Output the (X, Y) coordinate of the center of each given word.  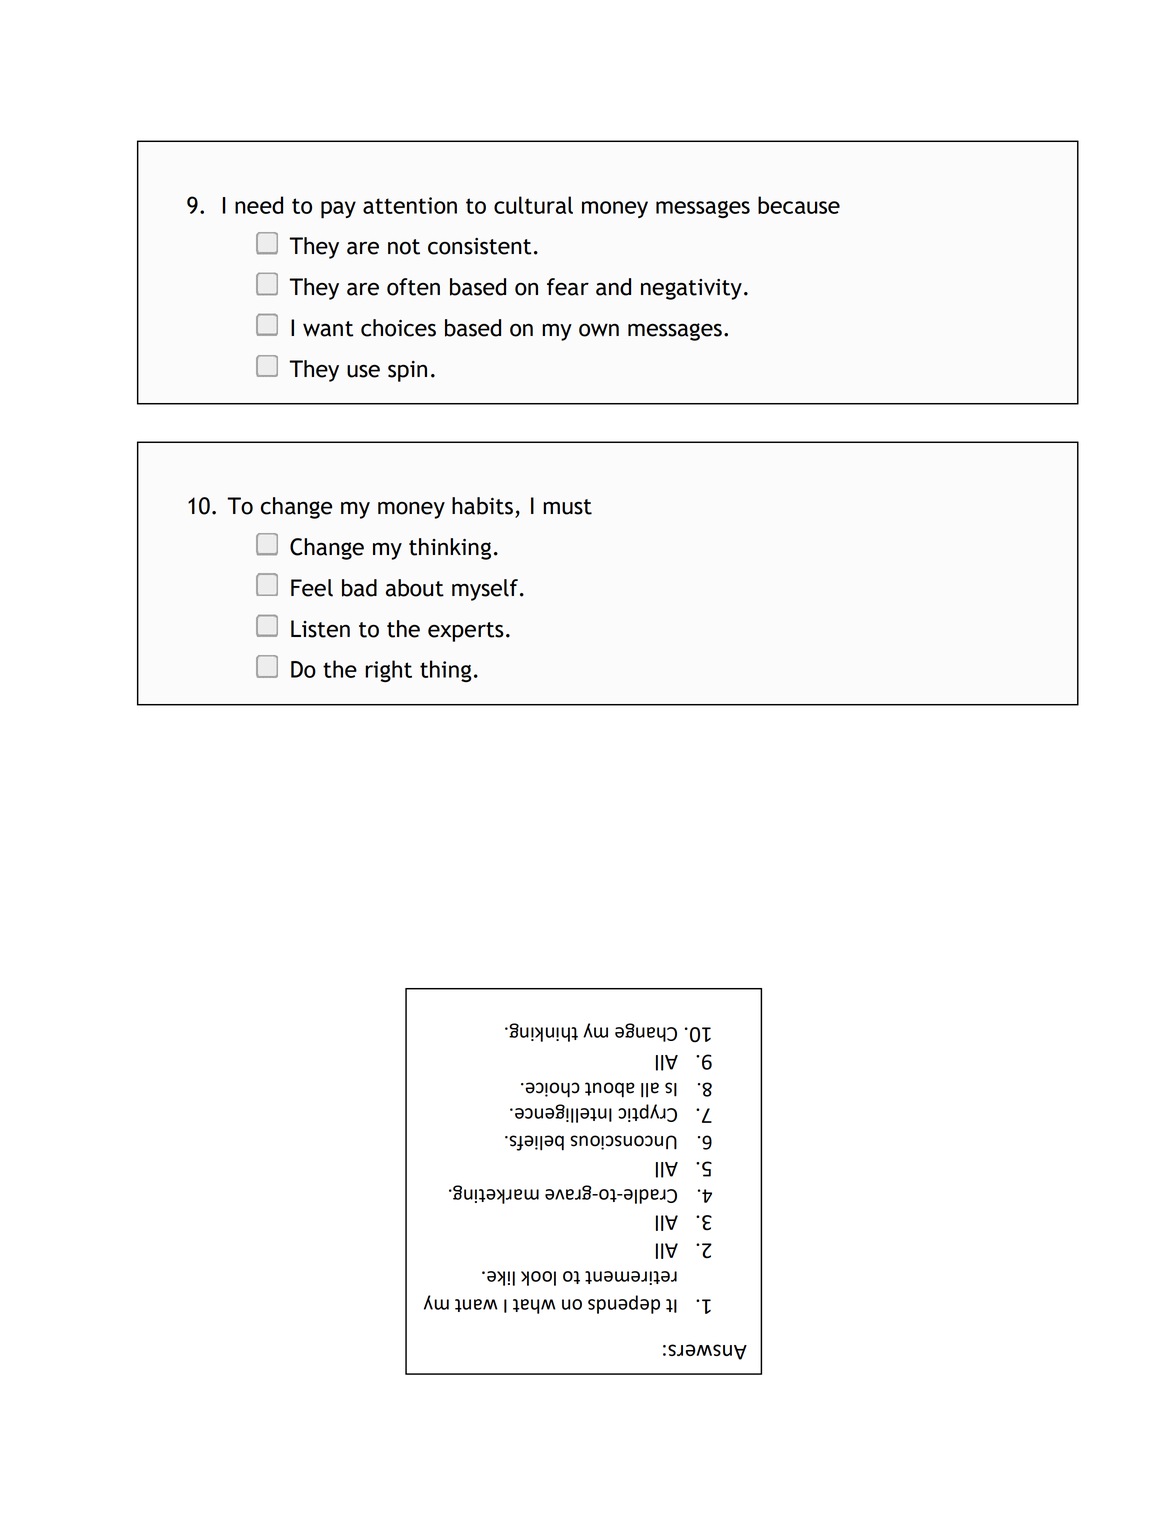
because (799, 205)
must (567, 507)
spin (407, 371)
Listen (320, 629)
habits (482, 506)
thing (446, 671)
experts (466, 632)
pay (338, 210)
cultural (533, 205)
